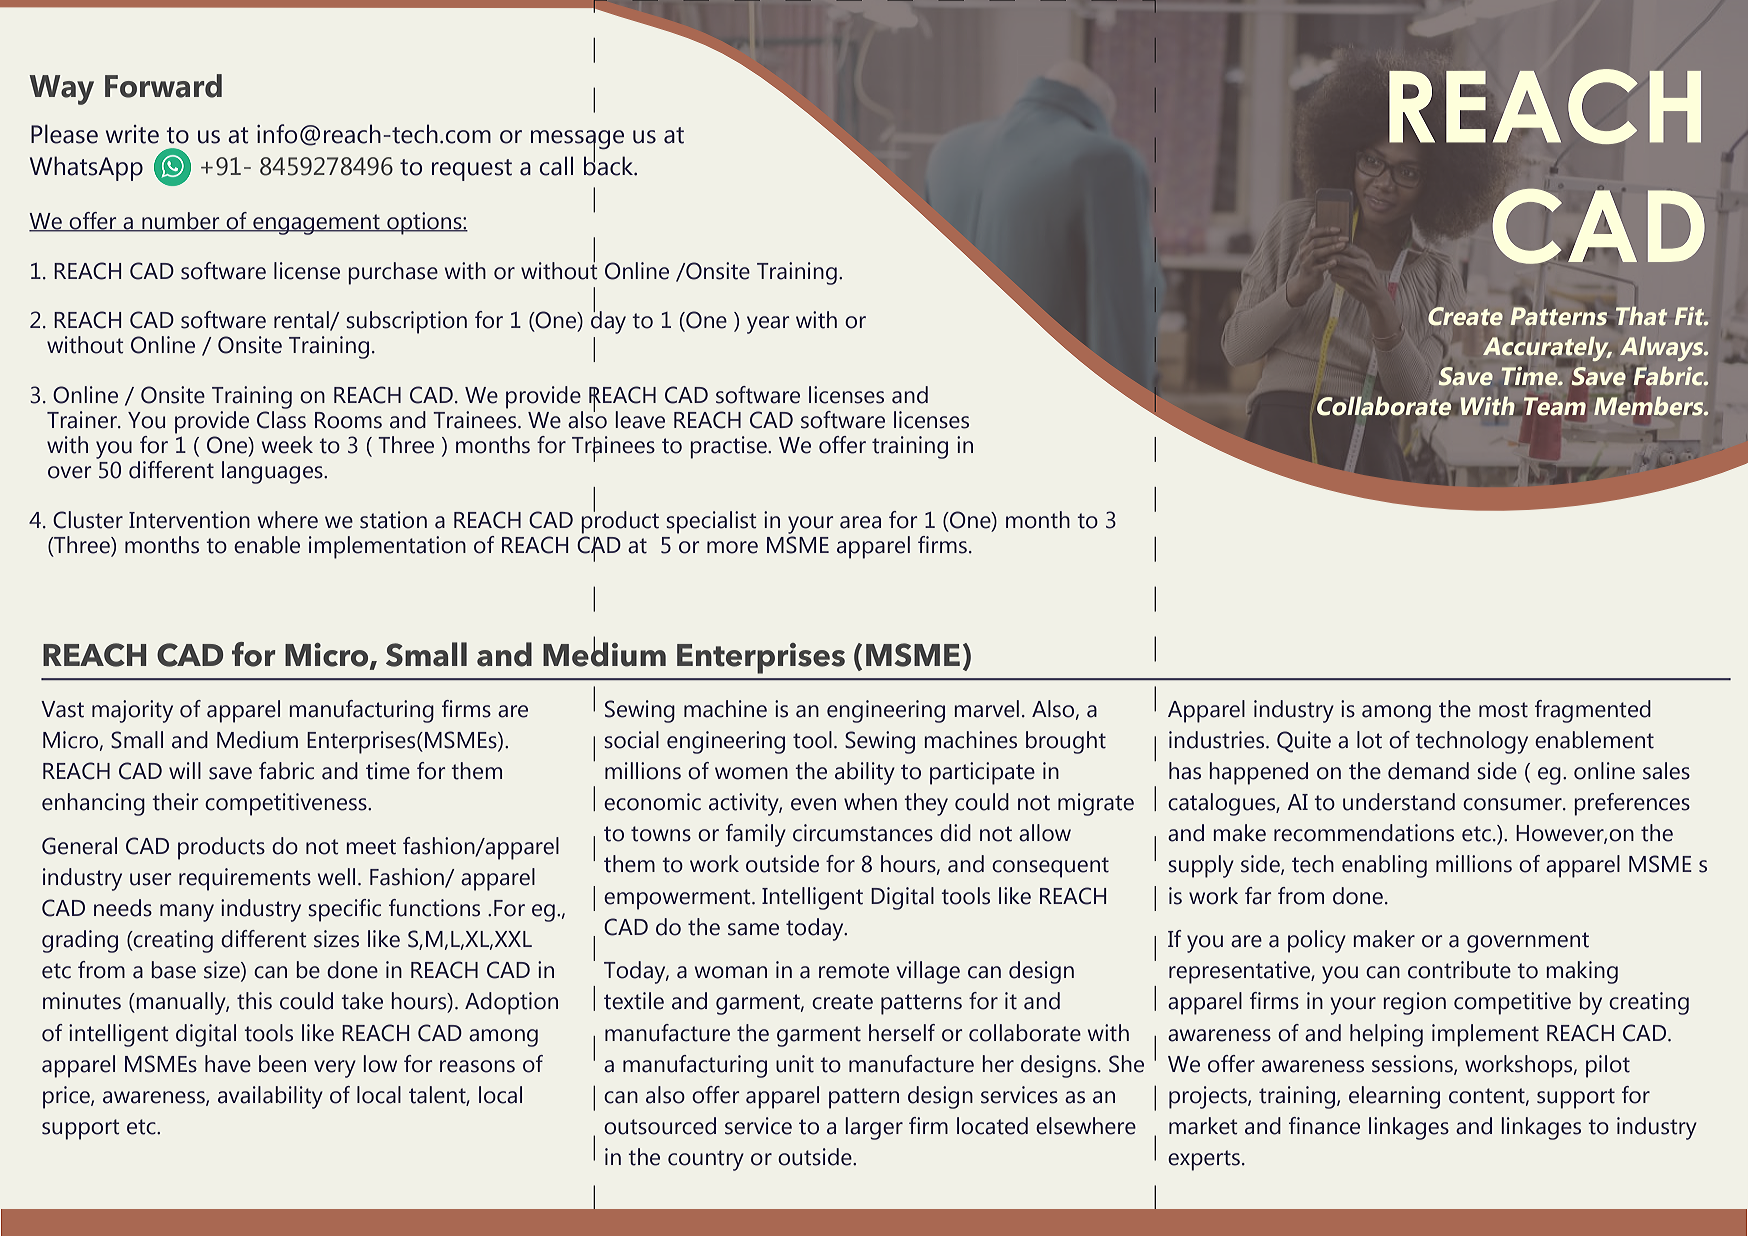 This screenshot has height=1236, width=1748. What do you see at coordinates (732, 547) in the screenshot?
I see `more` at bounding box center [732, 547].
